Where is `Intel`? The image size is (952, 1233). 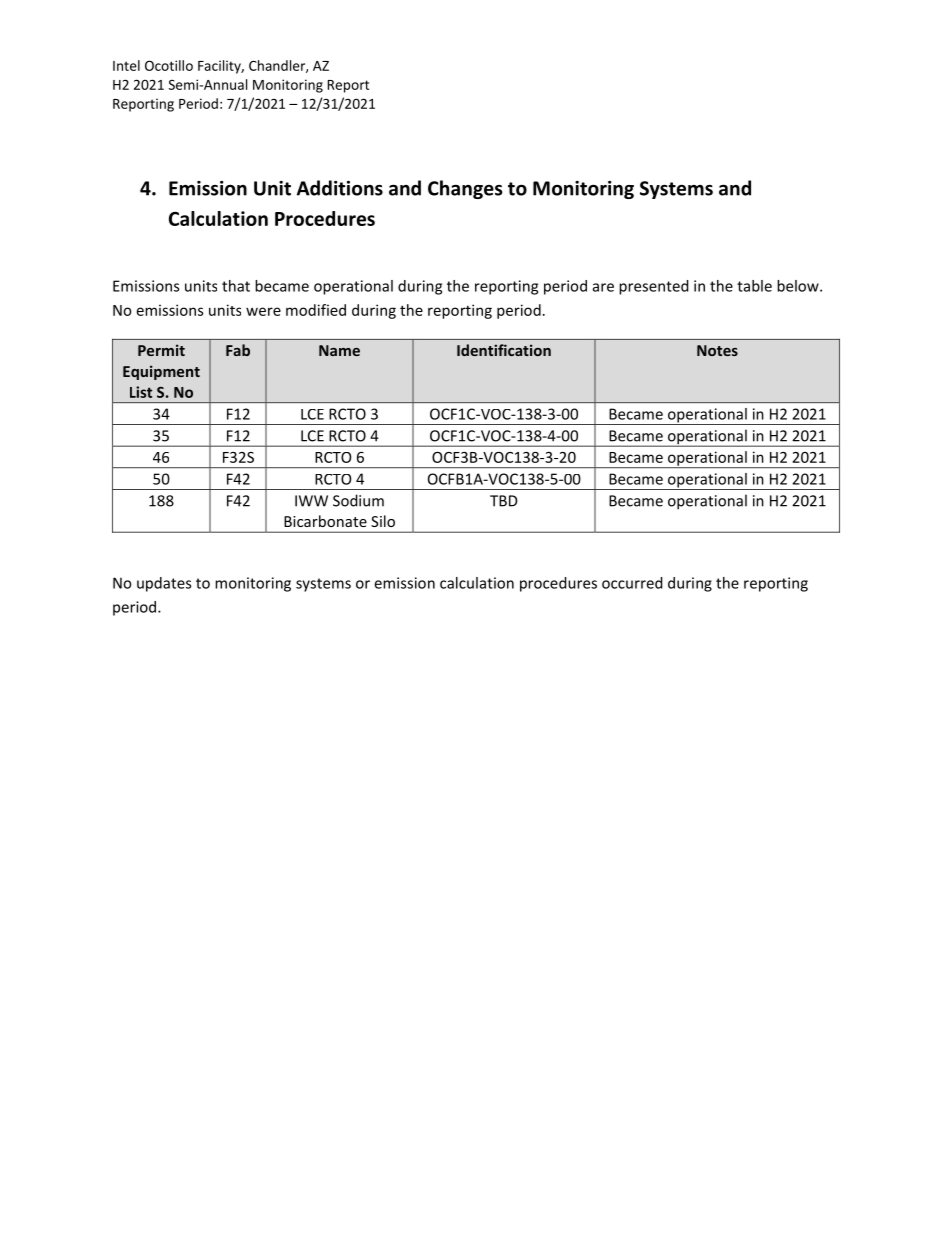
Intel is located at coordinates (126, 65).
